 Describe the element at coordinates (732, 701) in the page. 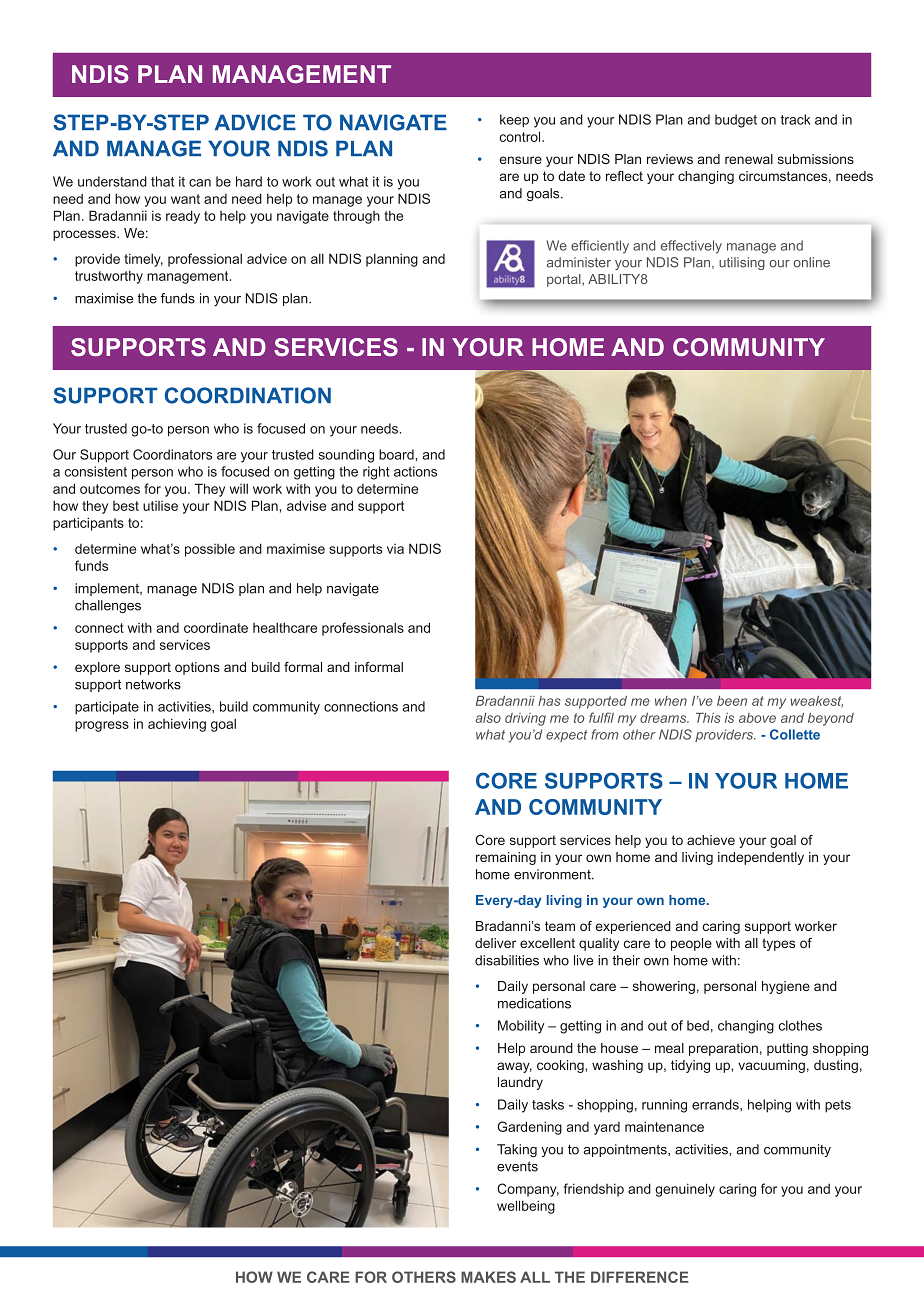

I see `been` at that location.
